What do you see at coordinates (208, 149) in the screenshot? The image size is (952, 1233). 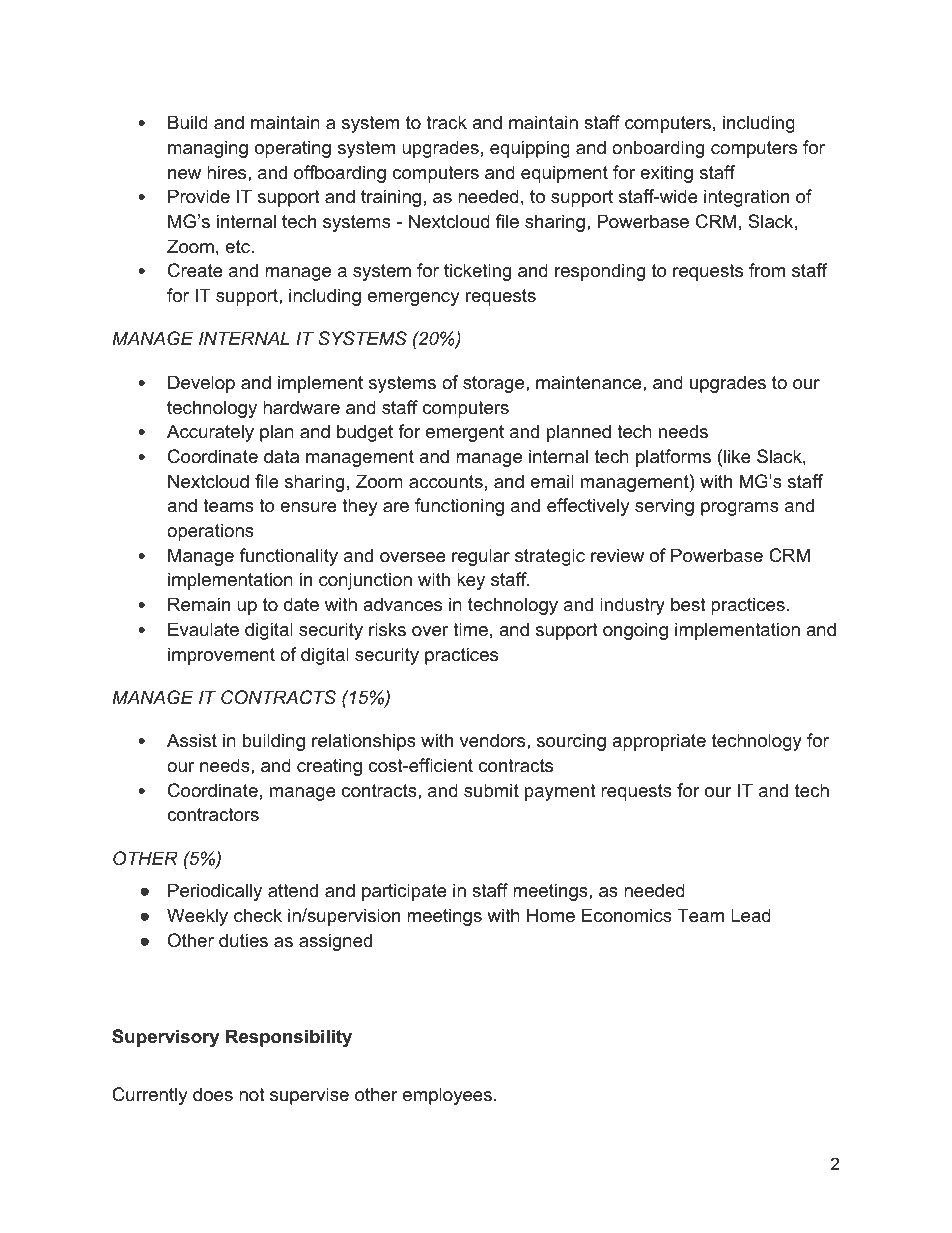 I see `managing` at bounding box center [208, 149].
